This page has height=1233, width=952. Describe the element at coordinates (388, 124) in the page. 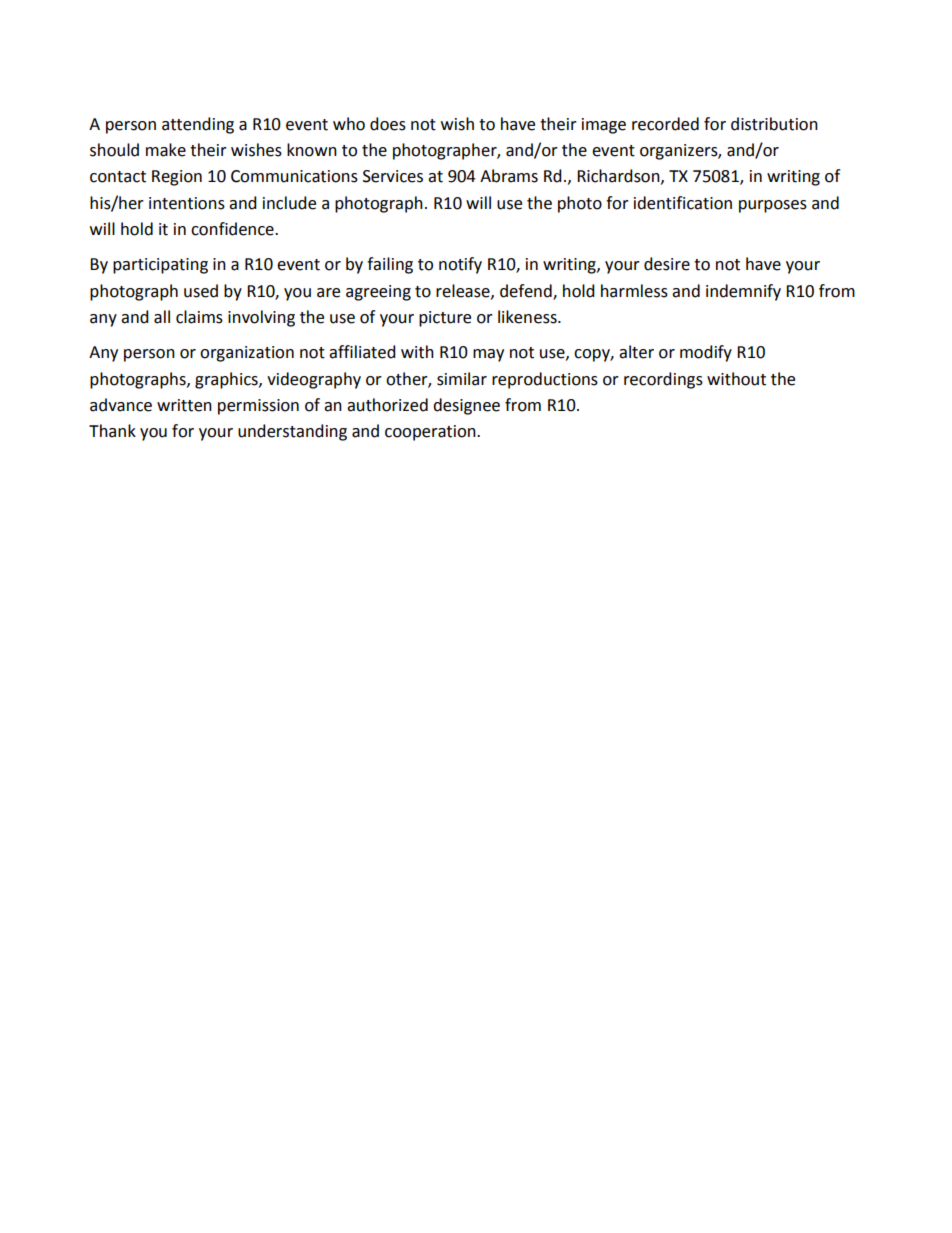

I see `does` at that location.
